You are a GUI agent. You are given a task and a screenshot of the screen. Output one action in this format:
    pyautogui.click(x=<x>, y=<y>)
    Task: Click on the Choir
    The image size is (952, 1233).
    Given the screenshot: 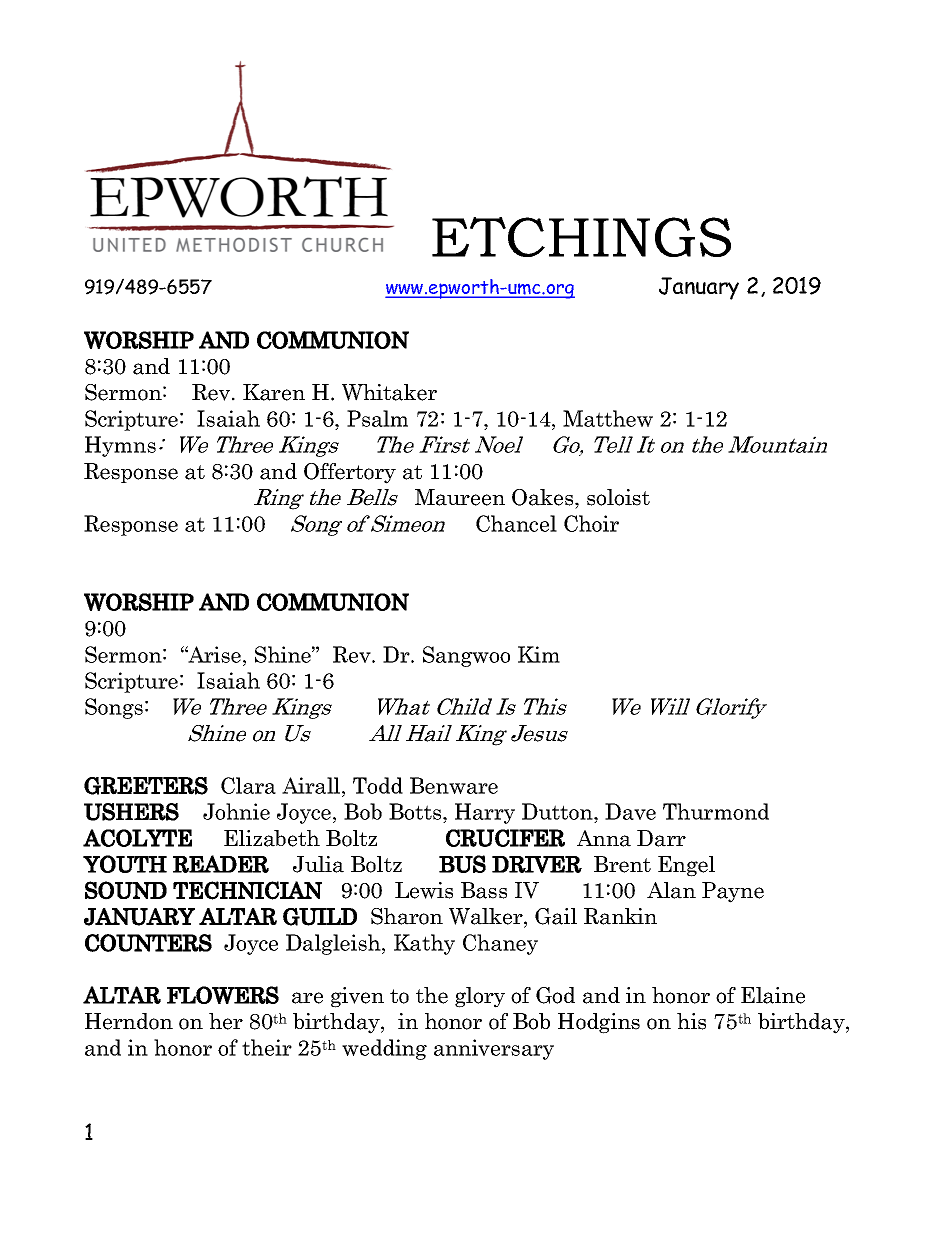 What is the action you would take?
    pyautogui.click(x=591, y=523)
